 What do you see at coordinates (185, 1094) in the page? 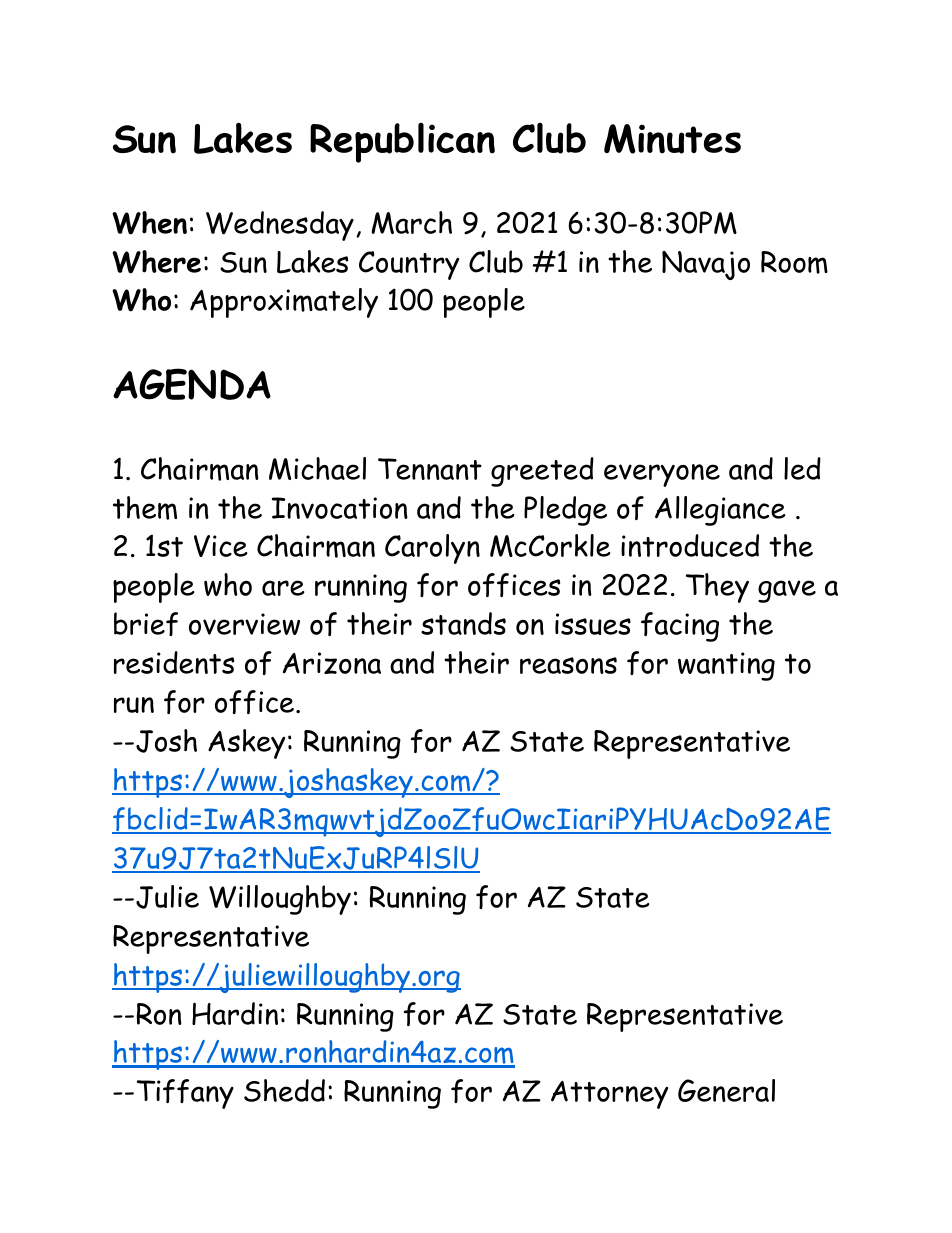
I see `Tiffany` at bounding box center [185, 1094].
